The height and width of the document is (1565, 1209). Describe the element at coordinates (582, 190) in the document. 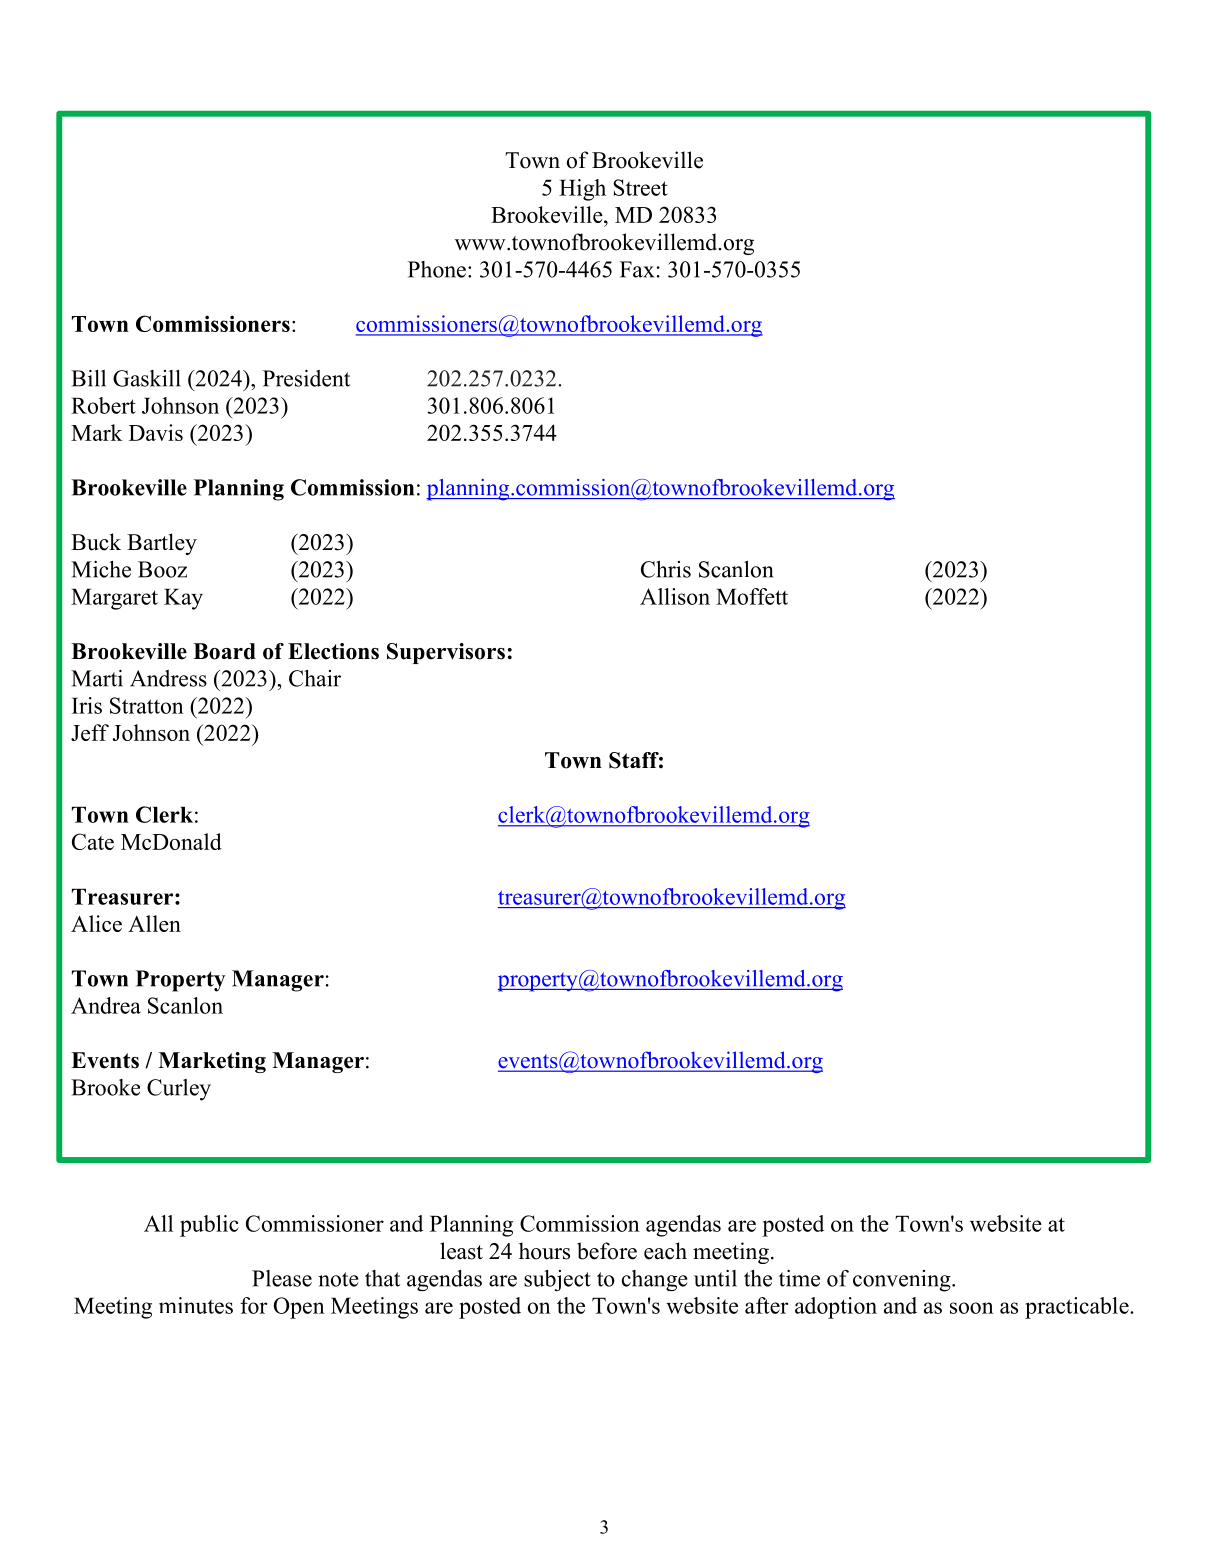

I see `High` at that location.
